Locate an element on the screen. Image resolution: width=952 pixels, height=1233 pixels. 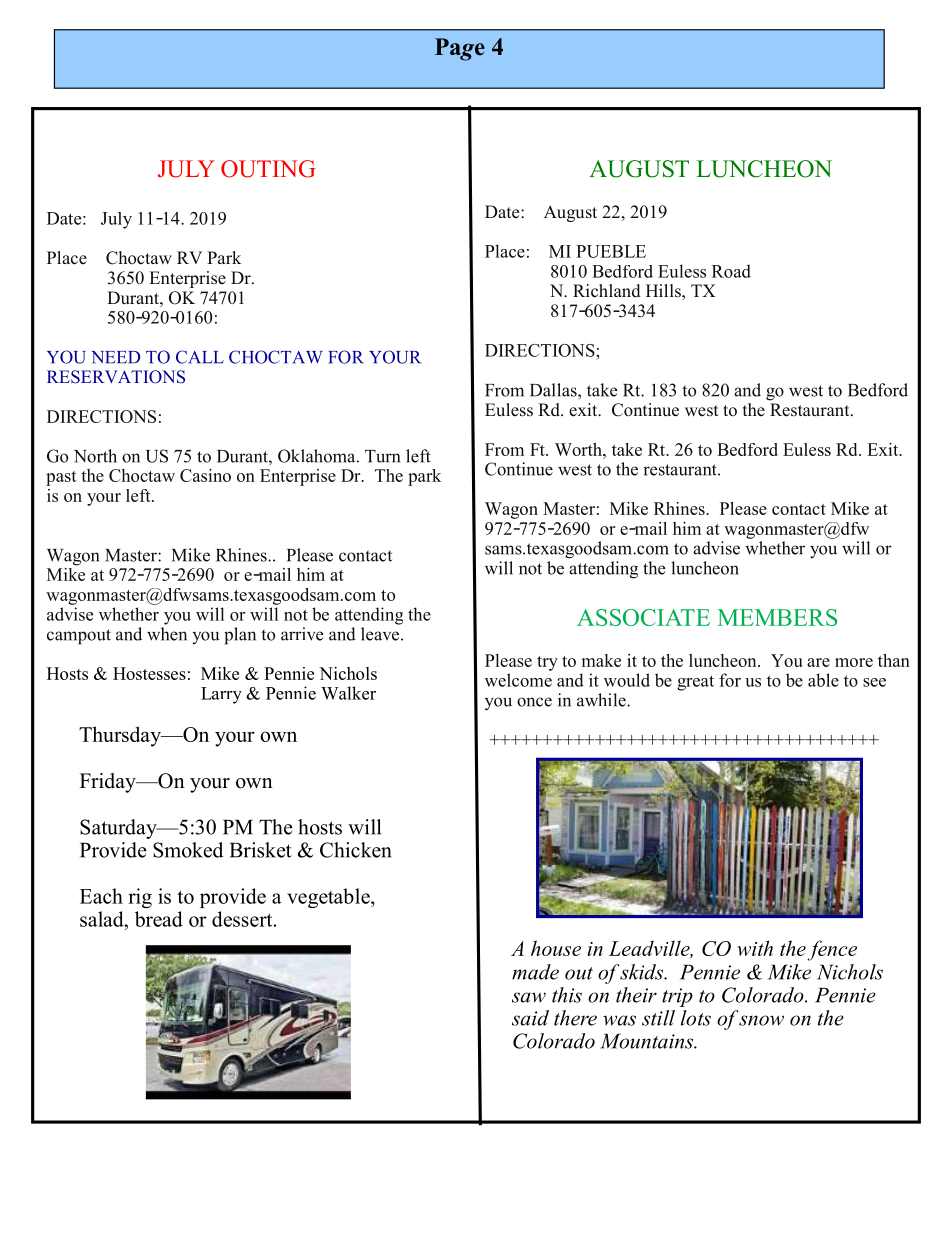
RESERVATIONS is located at coordinates (116, 377).
